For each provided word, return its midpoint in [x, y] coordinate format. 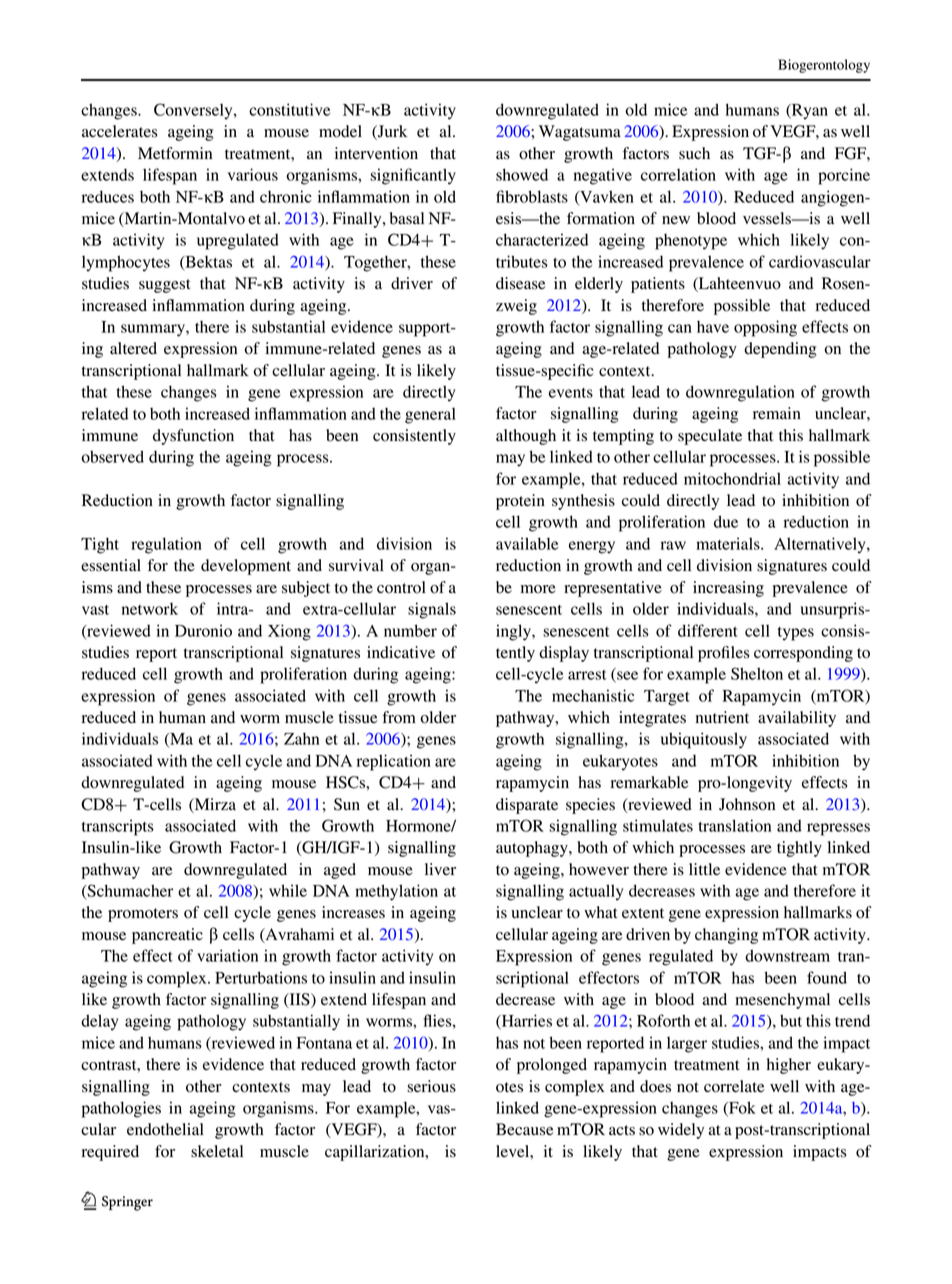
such [694, 153]
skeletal [217, 1151]
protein [520, 502]
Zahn [301, 738]
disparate [527, 806]
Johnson [747, 804]
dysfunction [193, 437]
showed [522, 174]
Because [525, 1129]
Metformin [175, 153]
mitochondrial [732, 478]
